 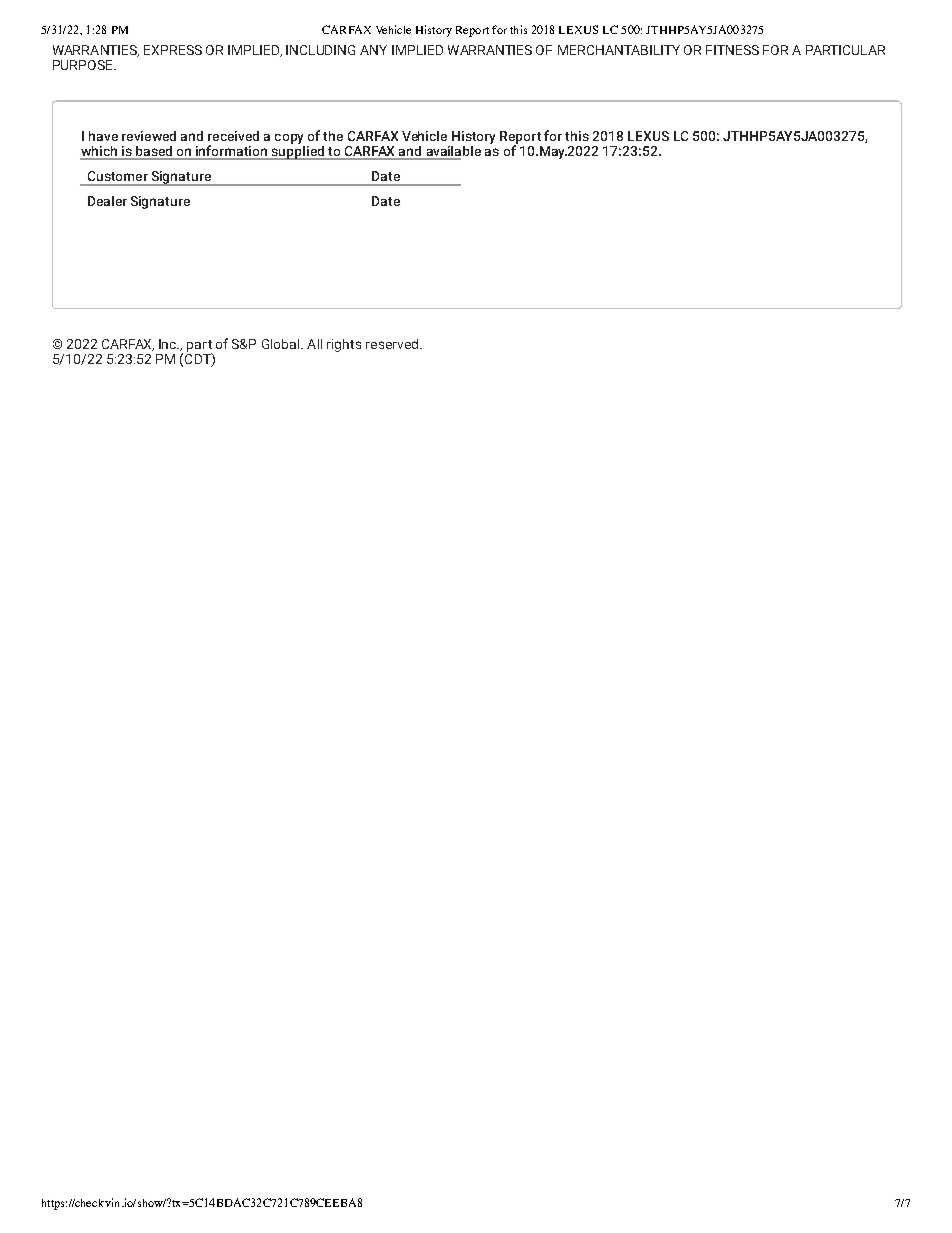 What do you see at coordinates (619, 50) in the document?
I see `MERCHANTABILITY` at bounding box center [619, 50].
